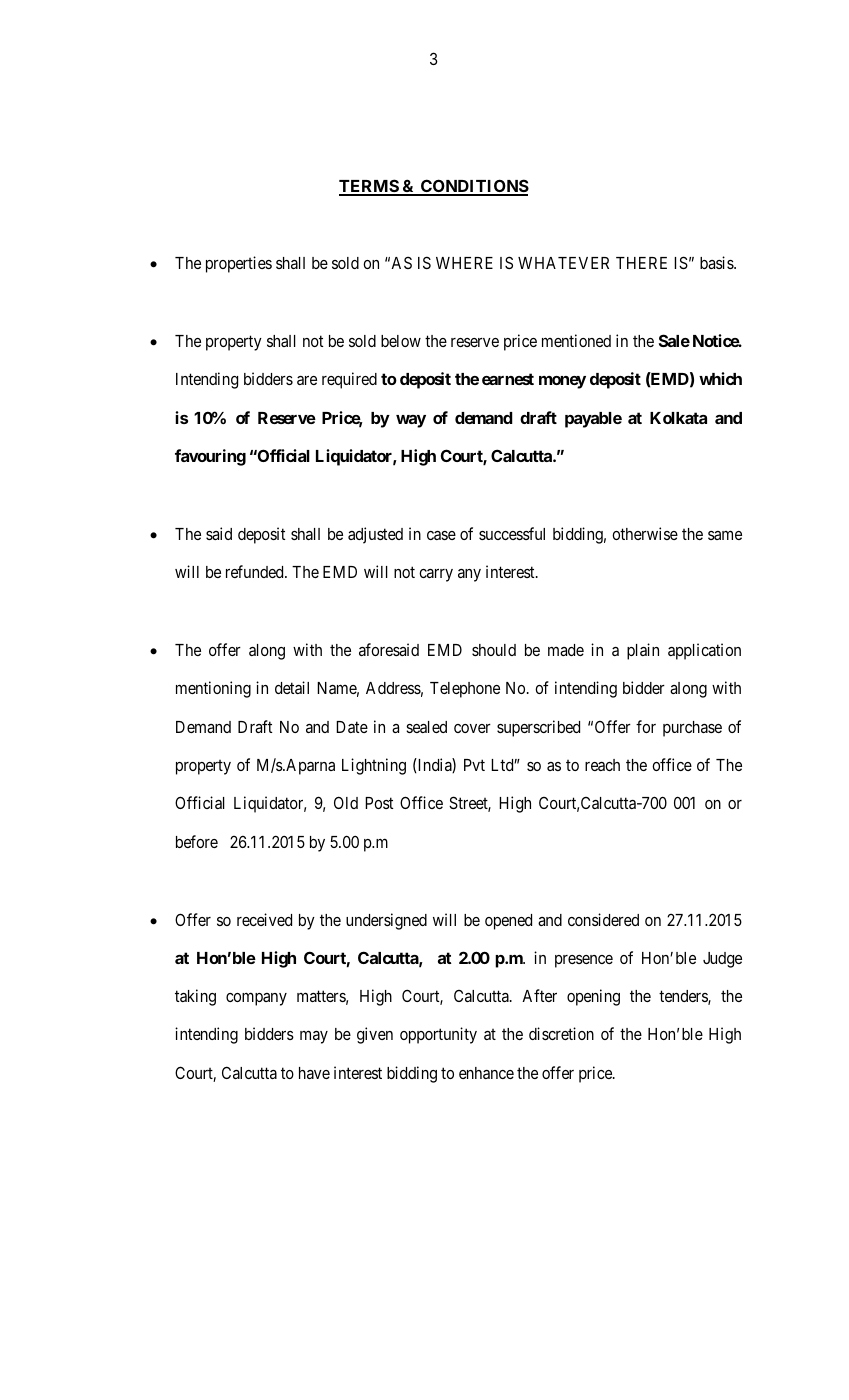 Image resolution: width=849 pixels, height=1400 pixels. What do you see at coordinates (210, 457) in the page?
I see `favouring` at bounding box center [210, 457].
